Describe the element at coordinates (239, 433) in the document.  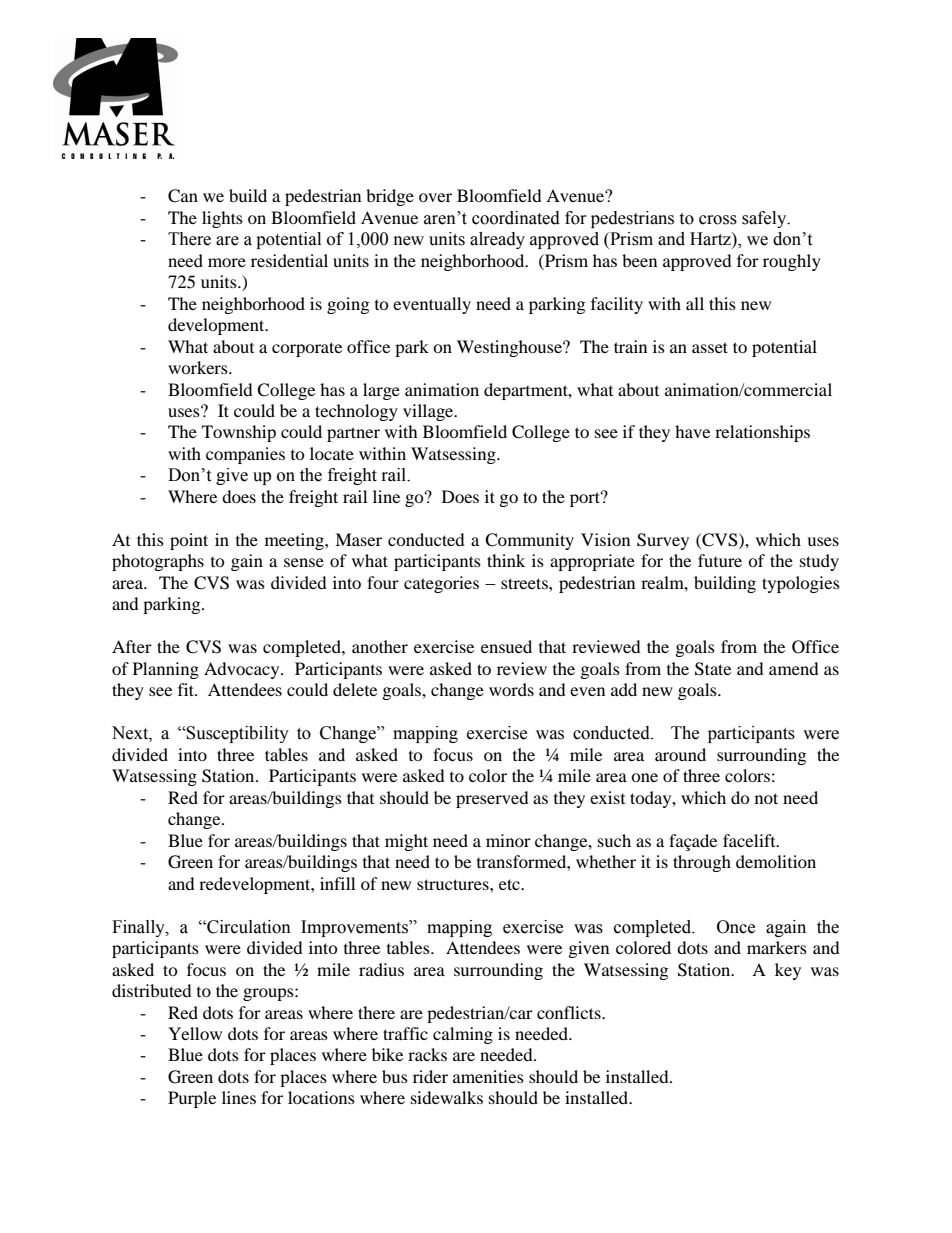
I see `Township` at that location.
